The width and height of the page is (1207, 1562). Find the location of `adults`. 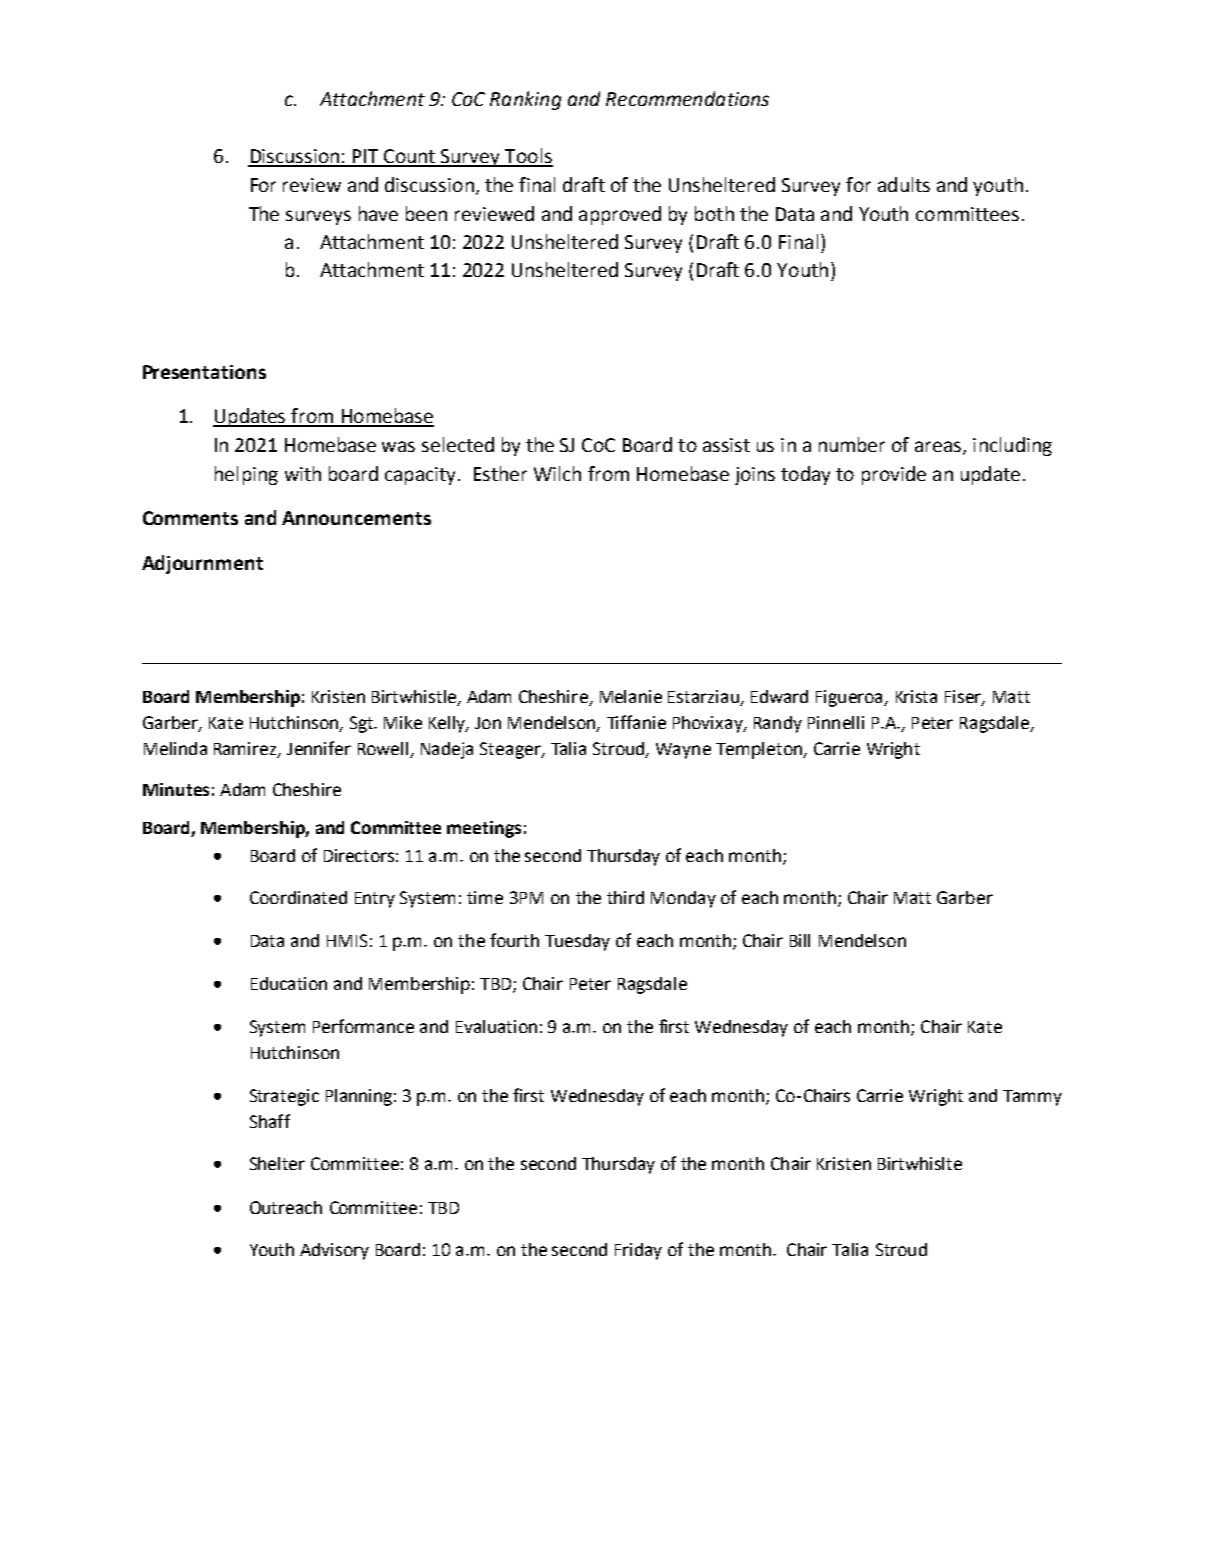

adults is located at coordinates (904, 184).
